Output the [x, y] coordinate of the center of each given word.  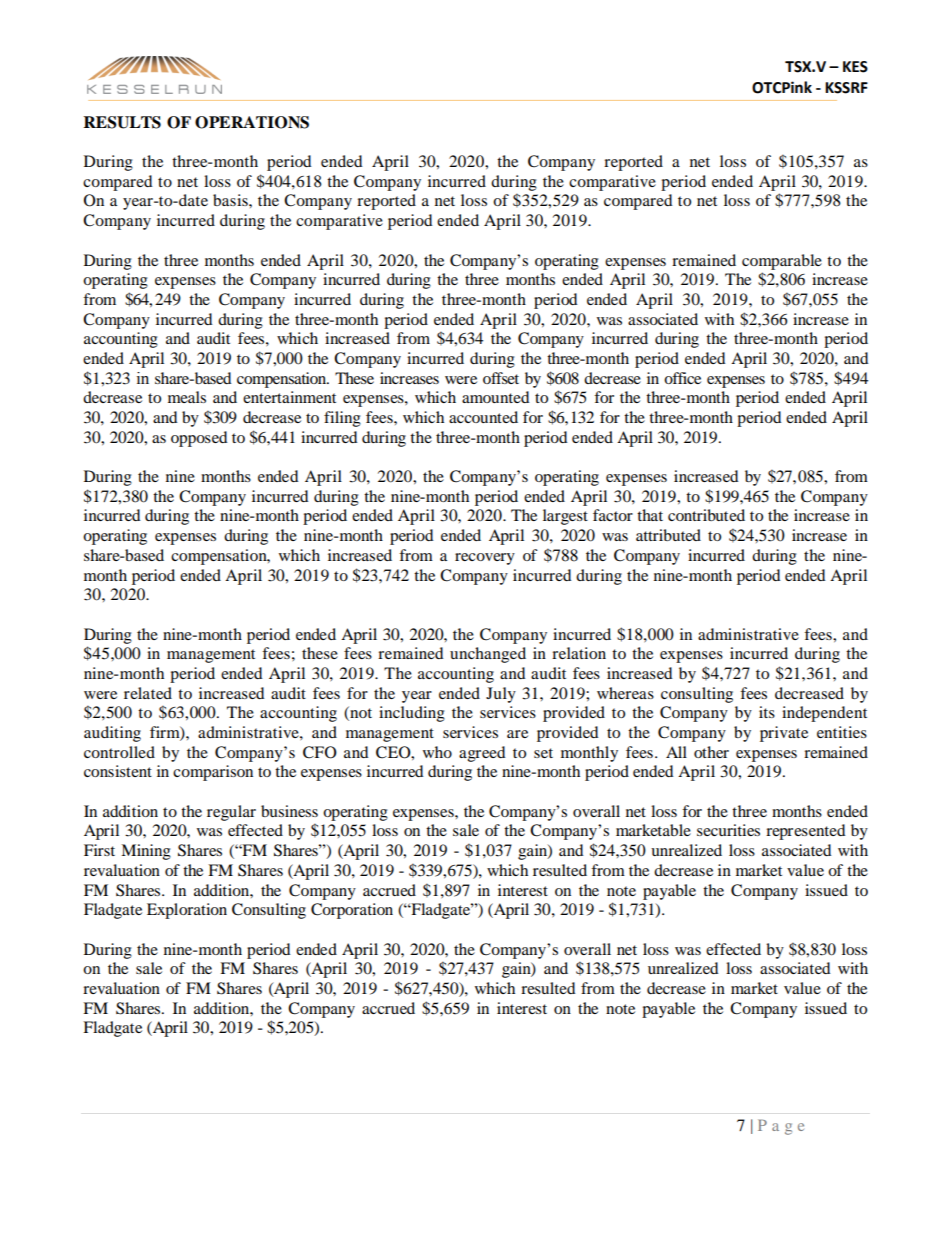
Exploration [187, 911]
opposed [199, 439]
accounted [483, 417]
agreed [482, 754]
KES [855, 67]
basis [231, 200]
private [784, 734]
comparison [213, 773]
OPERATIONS [252, 122]
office [682, 378]
